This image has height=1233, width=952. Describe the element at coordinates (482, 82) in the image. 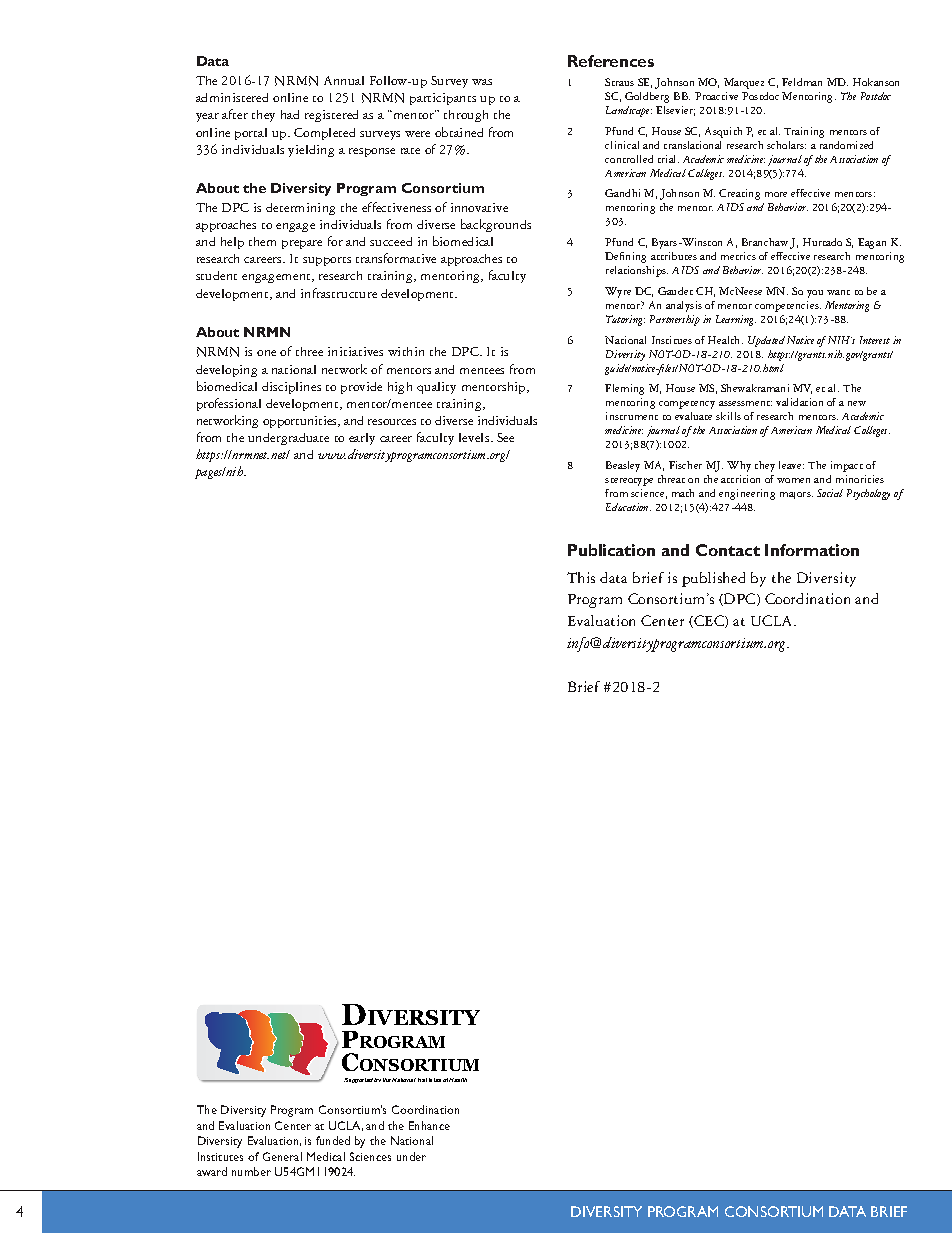

I see `was` at that location.
